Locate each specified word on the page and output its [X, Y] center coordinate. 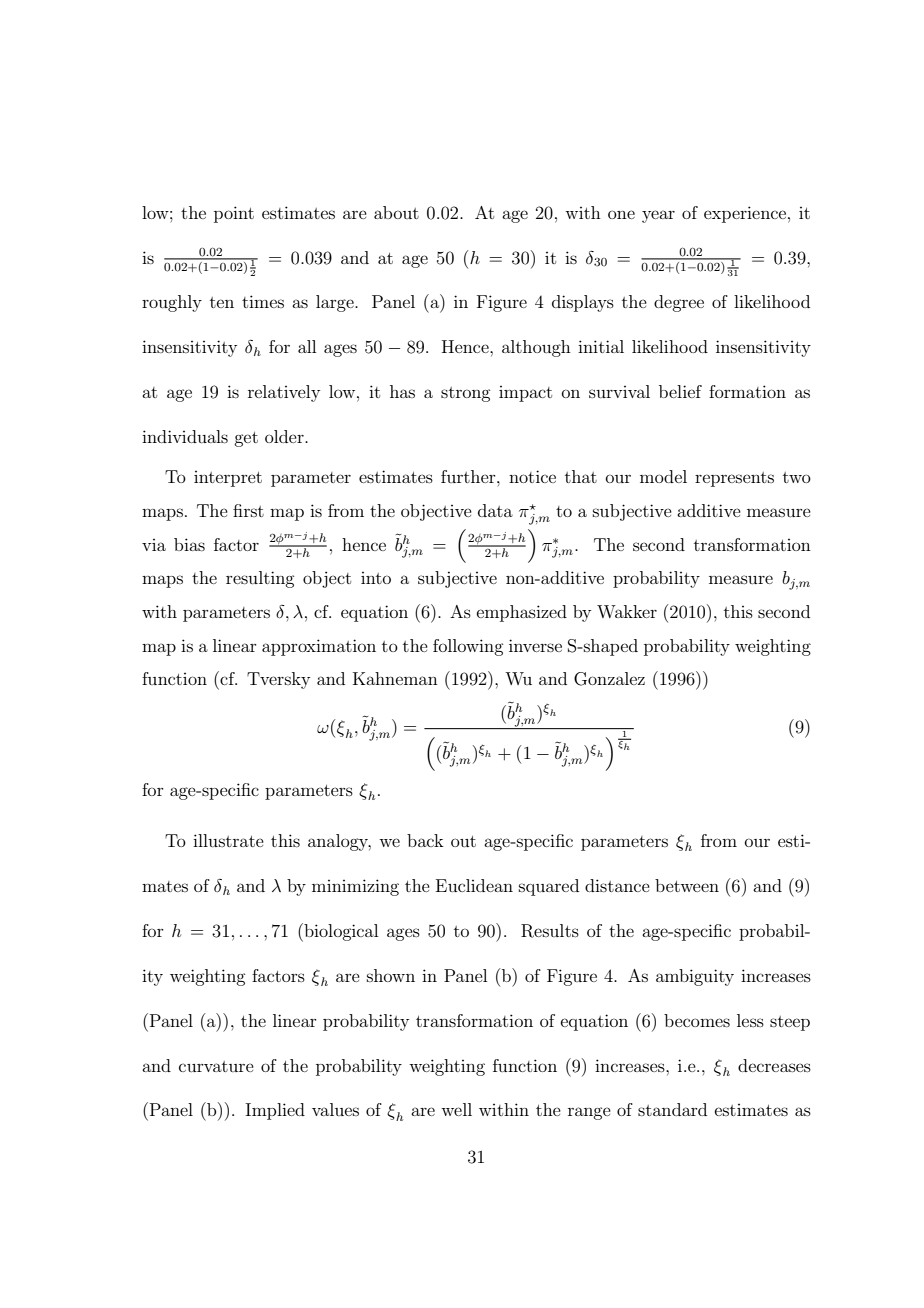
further [469, 476]
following [468, 647]
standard [672, 1109]
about [396, 212]
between [687, 885]
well [456, 1109]
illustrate [228, 840]
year [658, 216]
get [246, 439]
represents [734, 479]
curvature [216, 1066]
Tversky [278, 680]
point [234, 214]
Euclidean [474, 885]
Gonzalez [609, 679]
